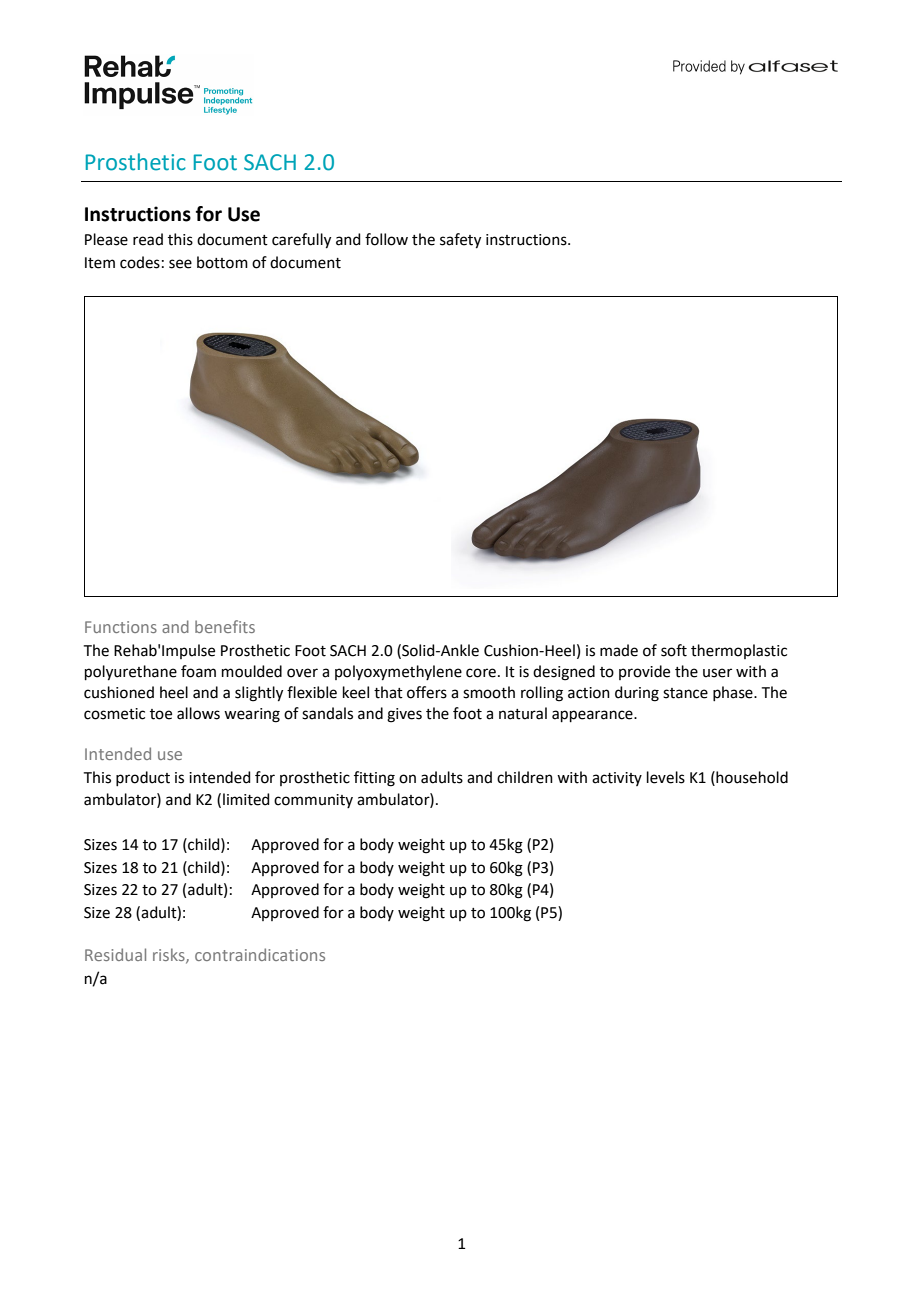  What do you see at coordinates (617, 779) in the page?
I see `activity` at bounding box center [617, 779].
